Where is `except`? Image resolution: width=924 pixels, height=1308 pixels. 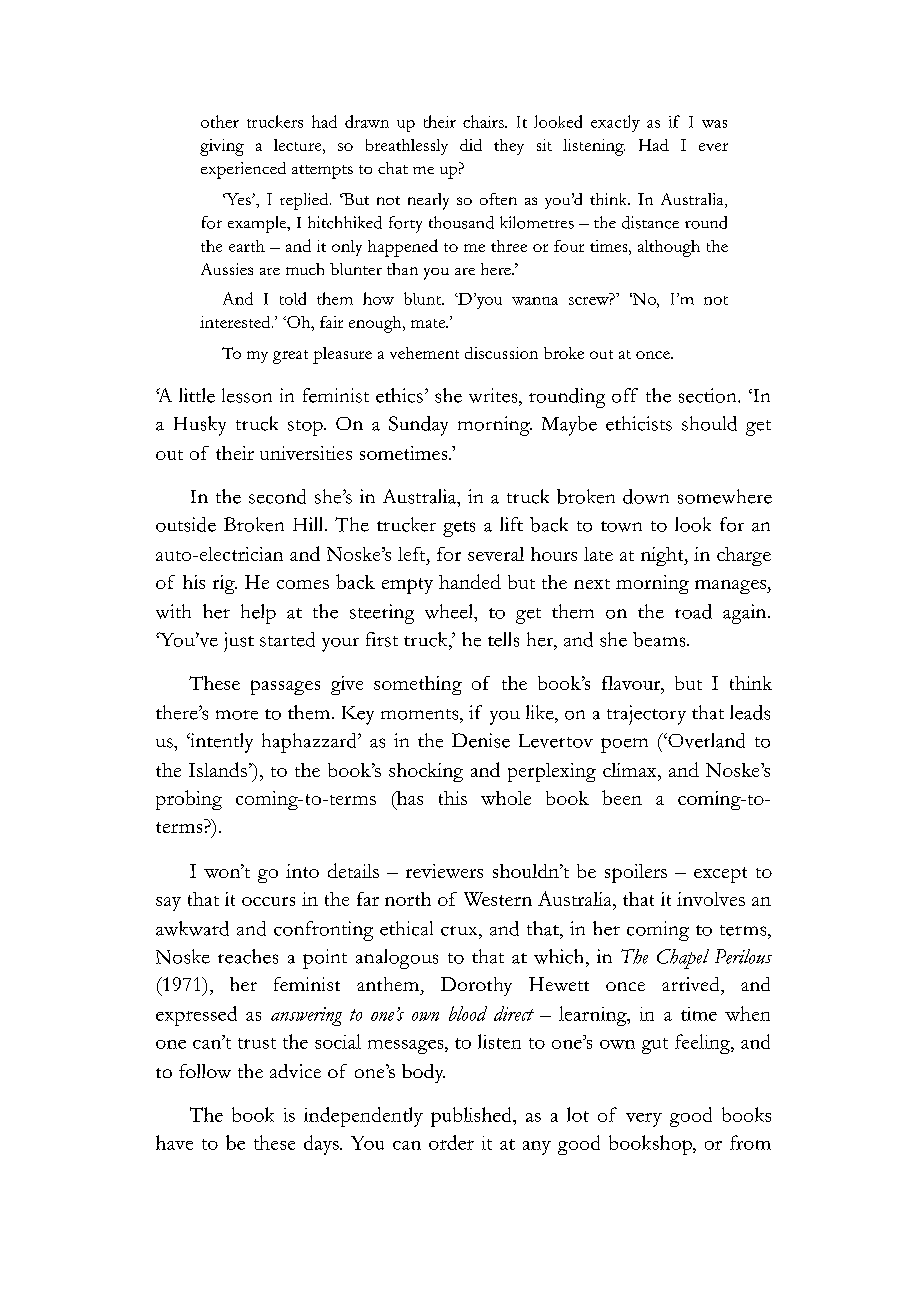 except is located at coordinates (720, 875).
